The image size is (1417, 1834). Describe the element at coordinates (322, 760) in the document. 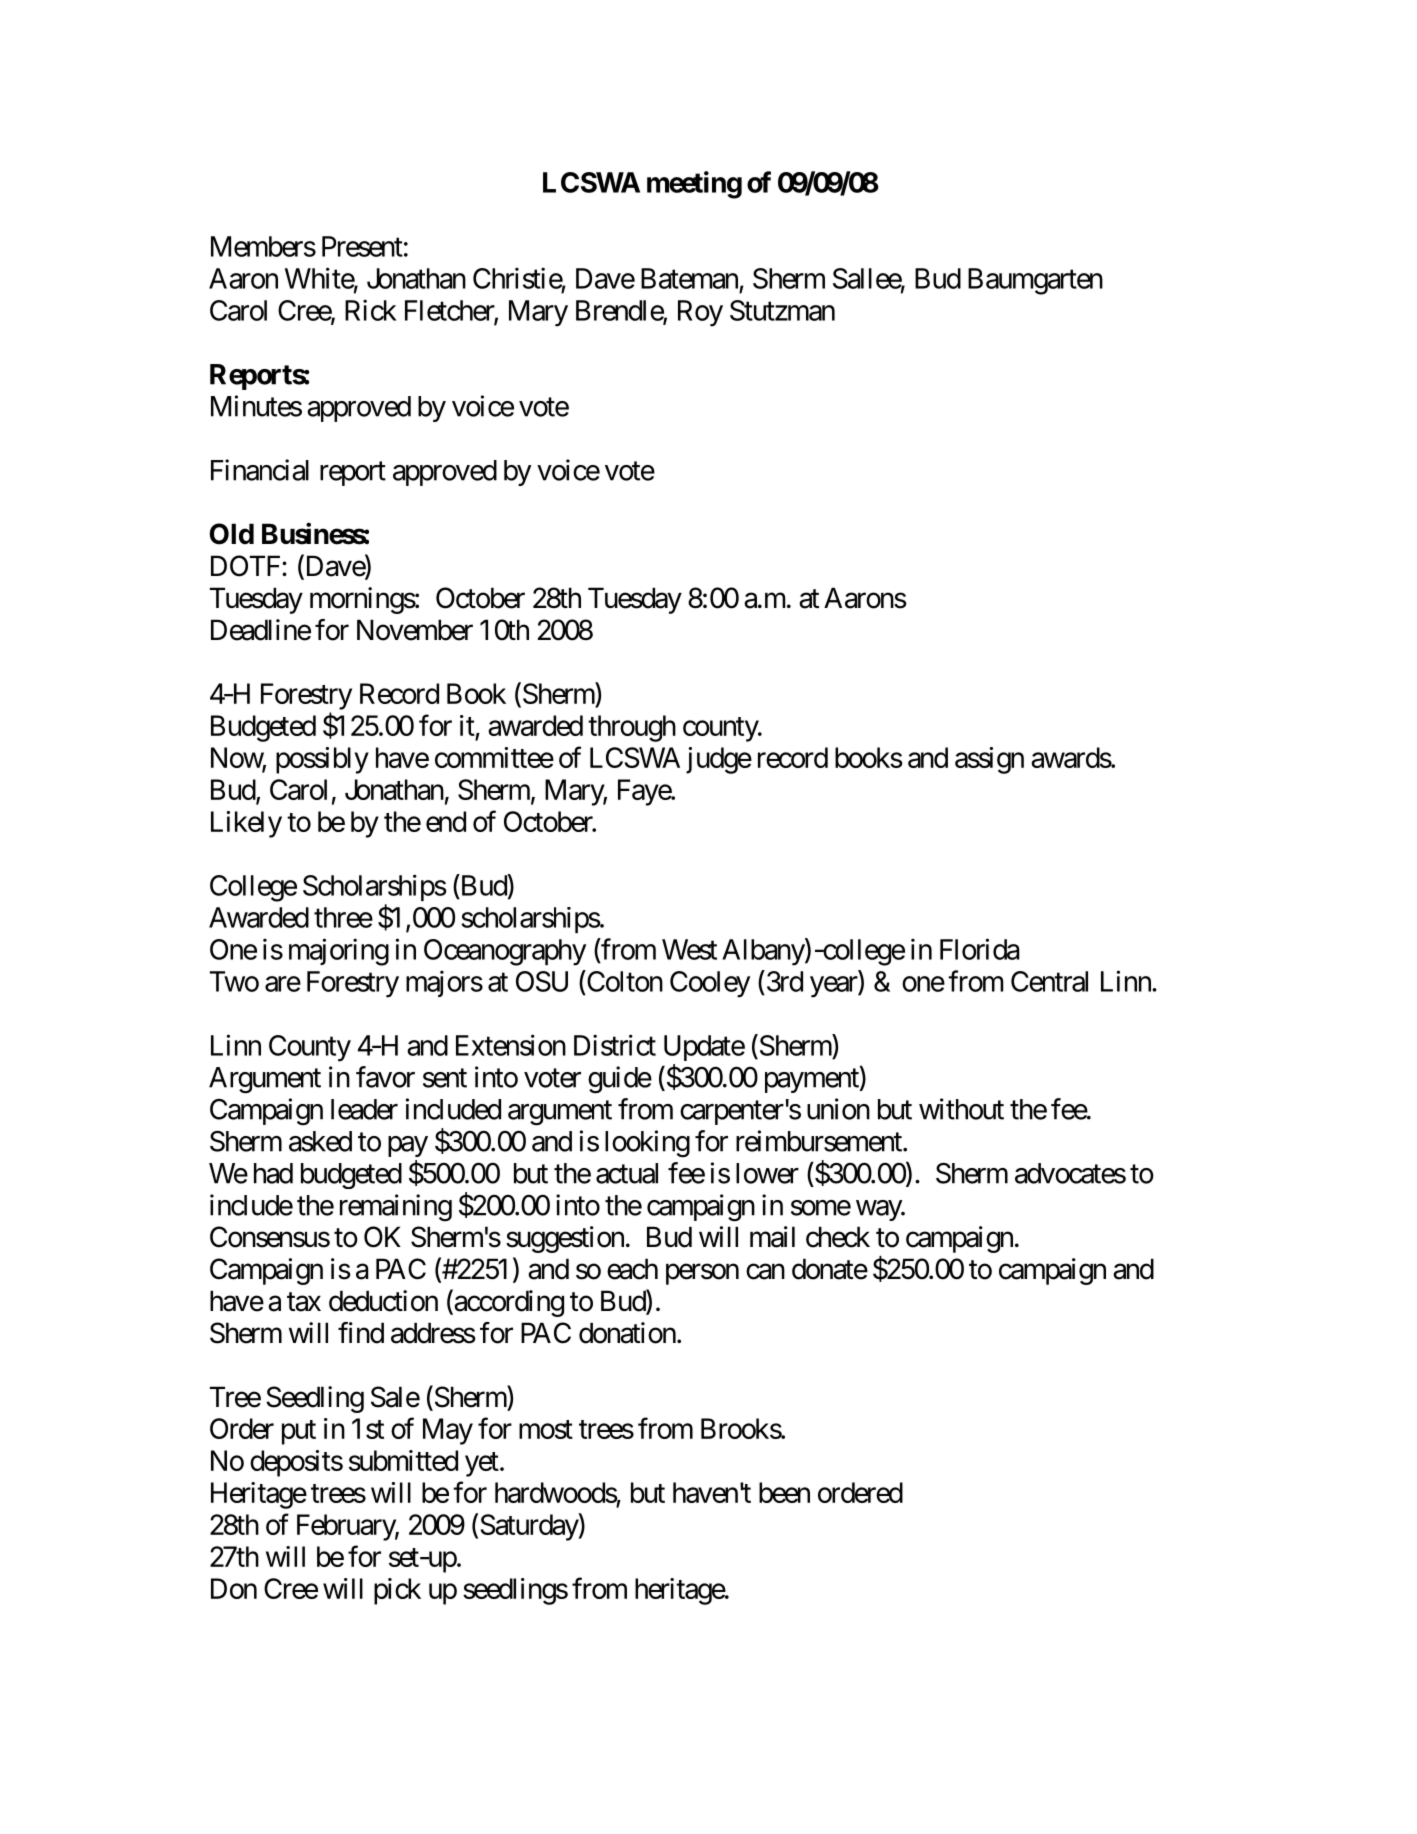

I see `possibly` at that location.
